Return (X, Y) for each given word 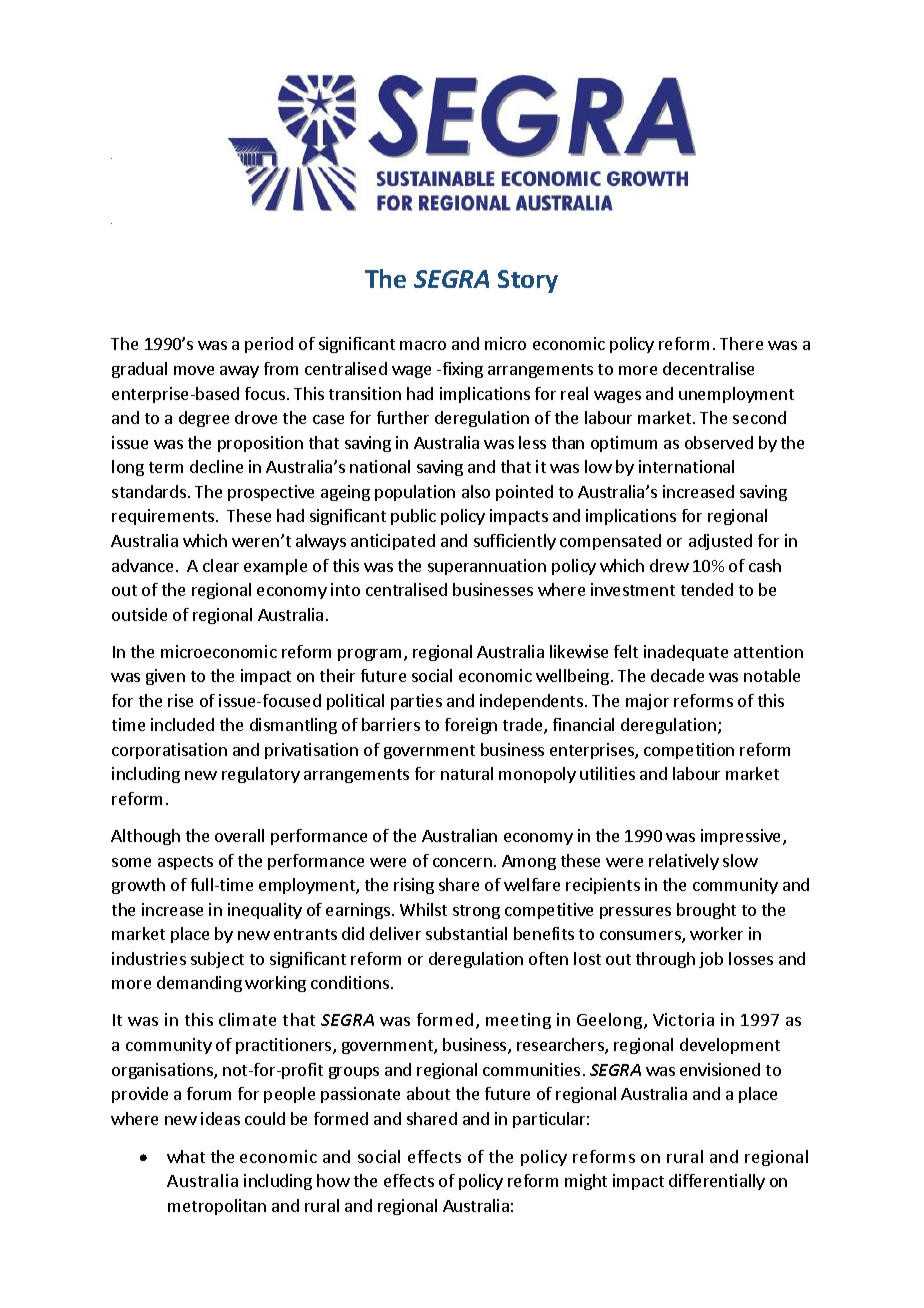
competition (689, 751)
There (741, 343)
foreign (471, 726)
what (186, 1156)
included (182, 724)
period (269, 345)
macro (423, 345)
